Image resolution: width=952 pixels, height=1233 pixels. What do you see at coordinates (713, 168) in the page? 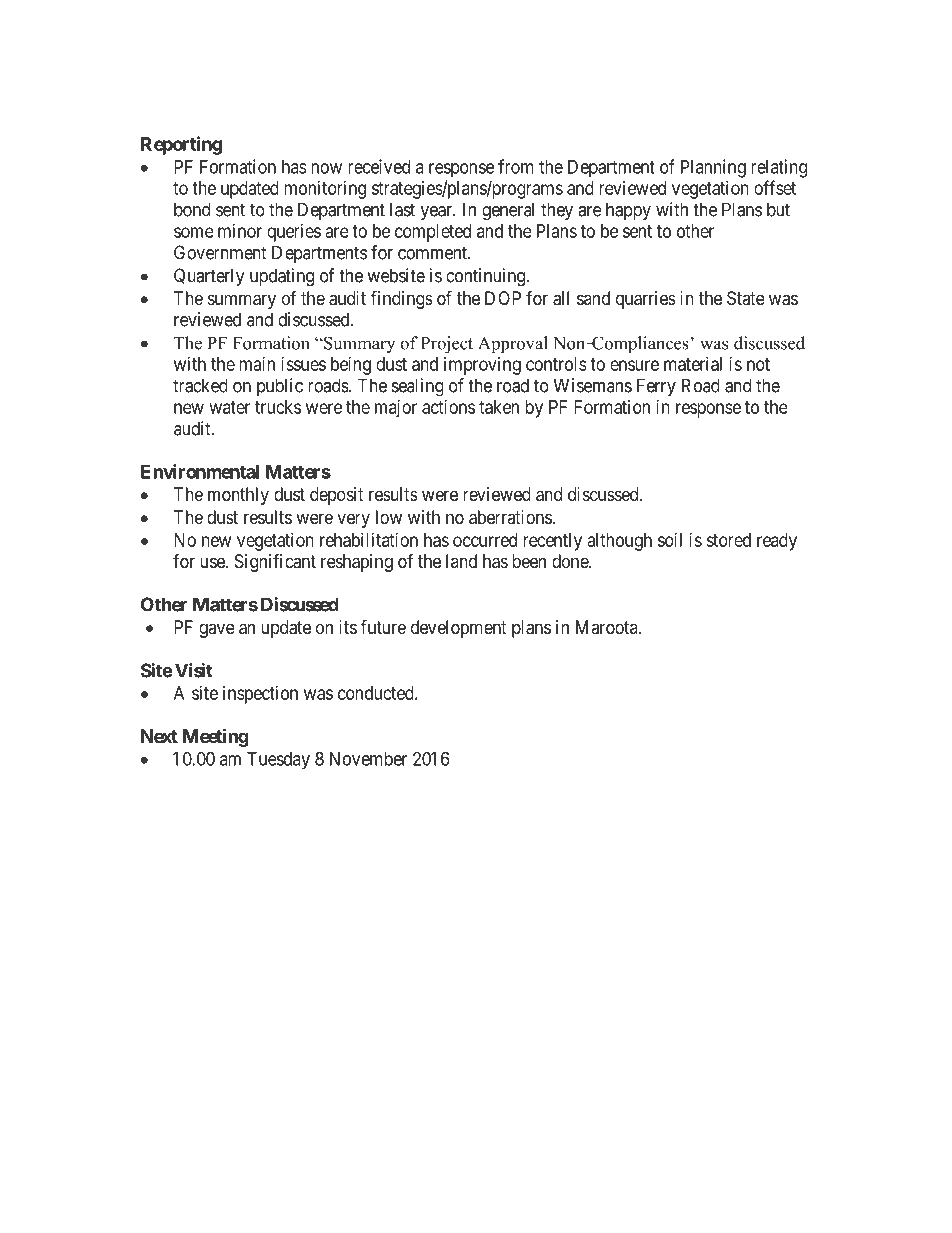
I see `Planning` at bounding box center [713, 168].
